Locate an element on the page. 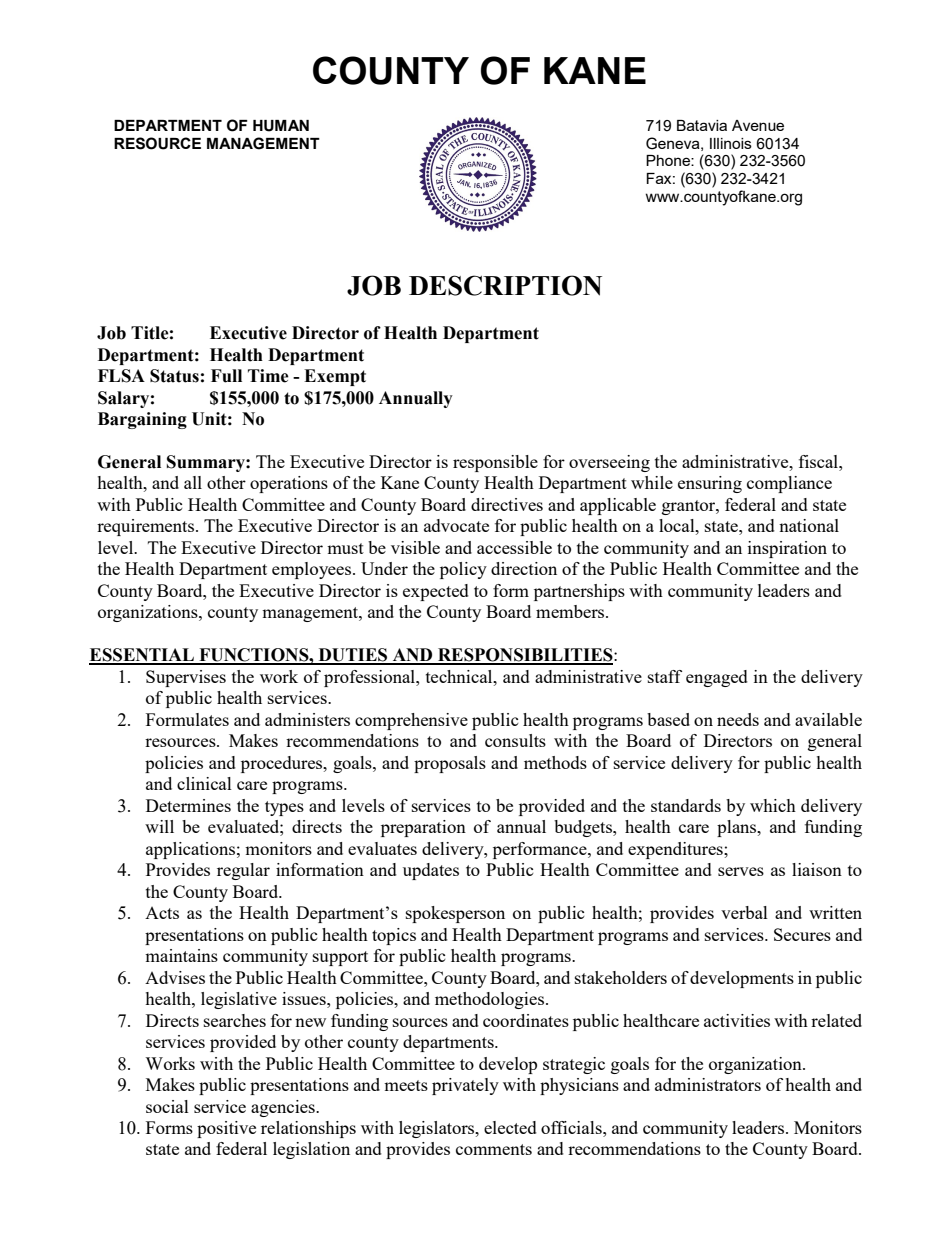 Image resolution: width=952 pixels, height=1233 pixels. responsible is located at coordinates (495, 463).
